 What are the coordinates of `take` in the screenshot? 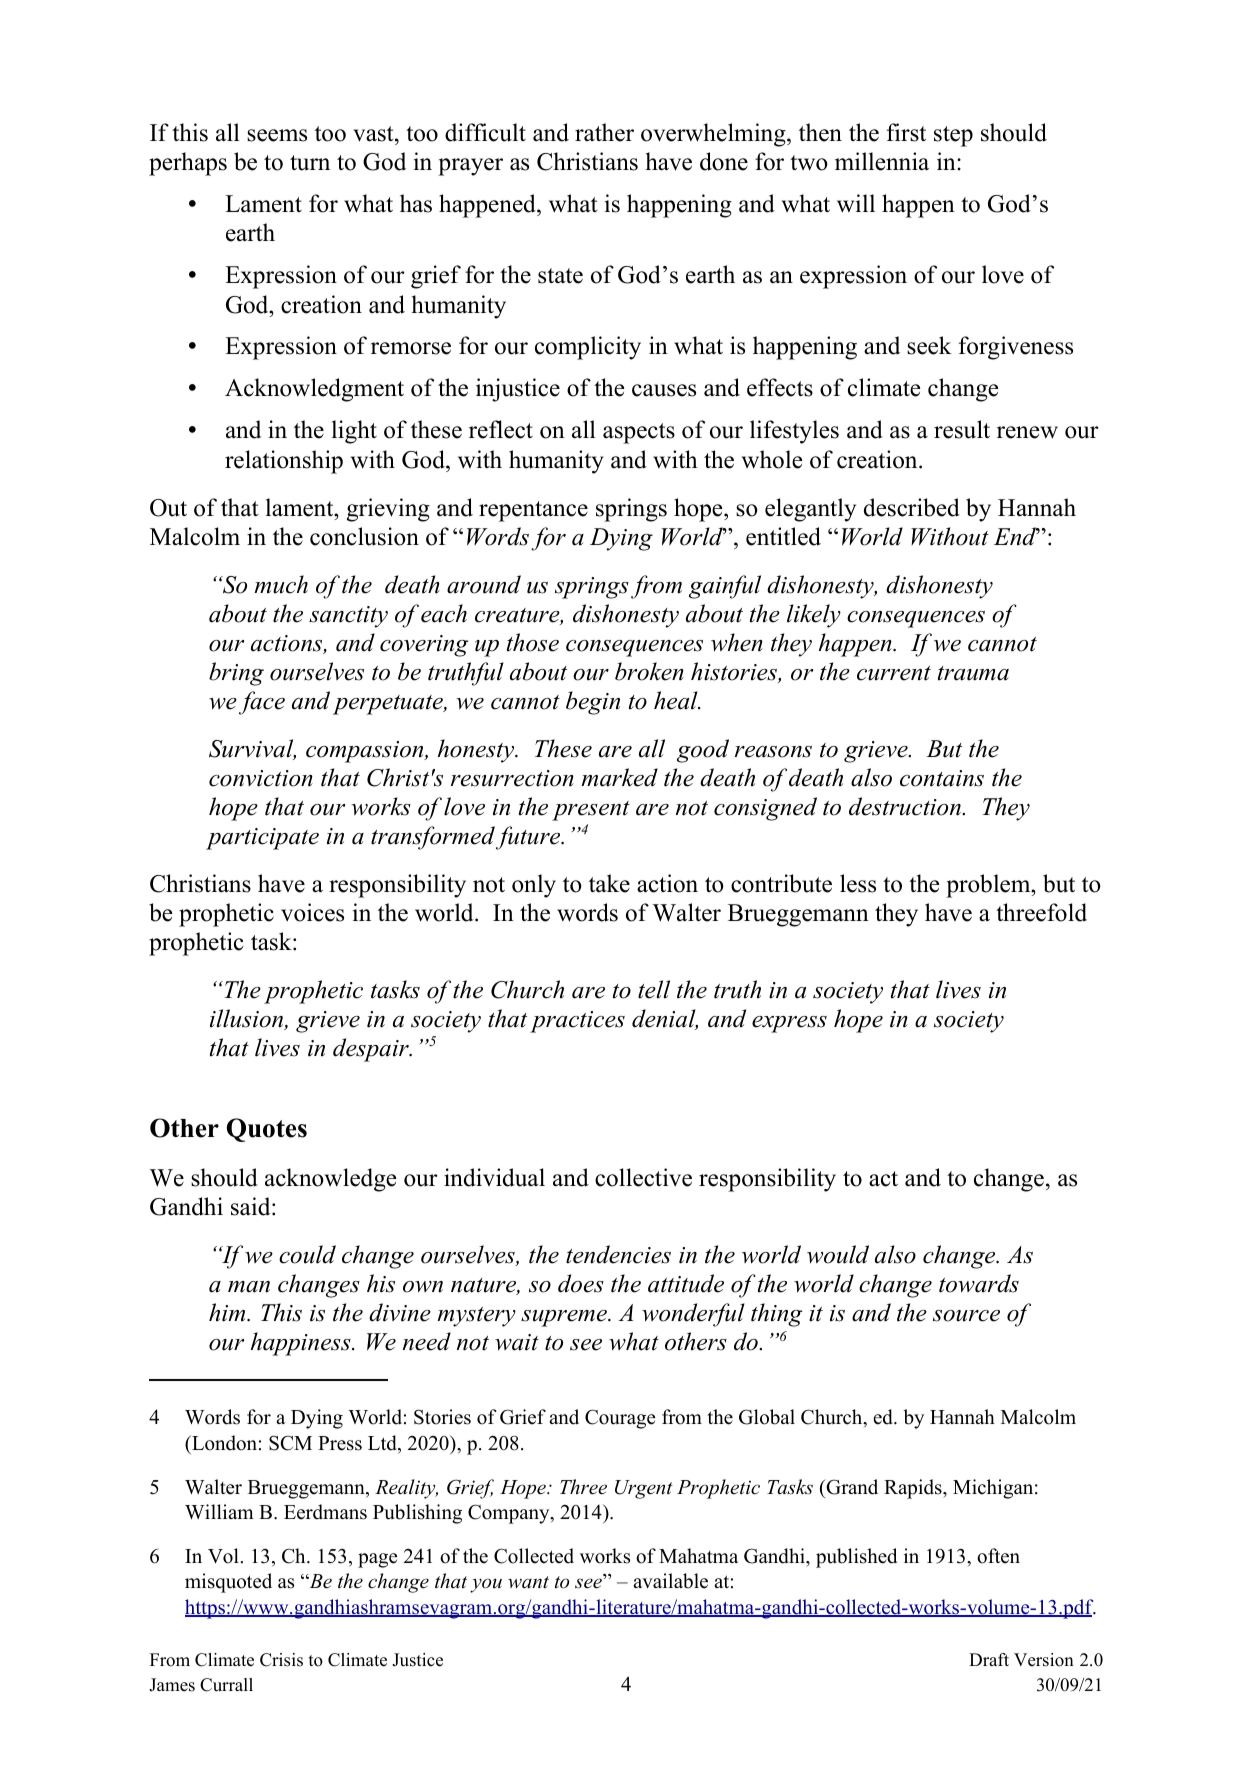 It's located at (609, 883).
